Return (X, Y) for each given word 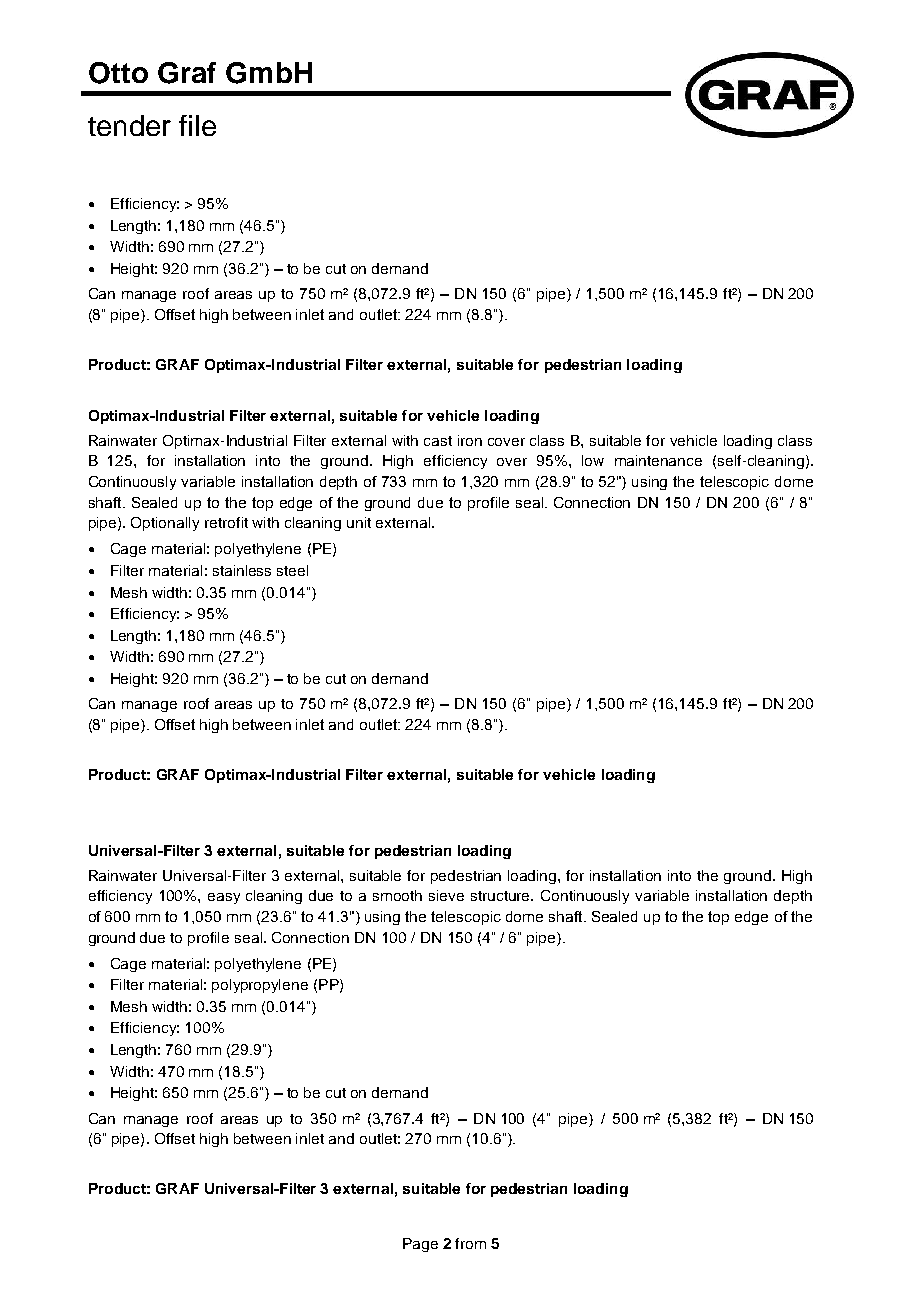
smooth (397, 895)
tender (129, 125)
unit (359, 522)
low (593, 460)
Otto (118, 73)
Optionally (165, 524)
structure (502, 896)
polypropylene (260, 986)
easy (224, 898)
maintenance (658, 460)
